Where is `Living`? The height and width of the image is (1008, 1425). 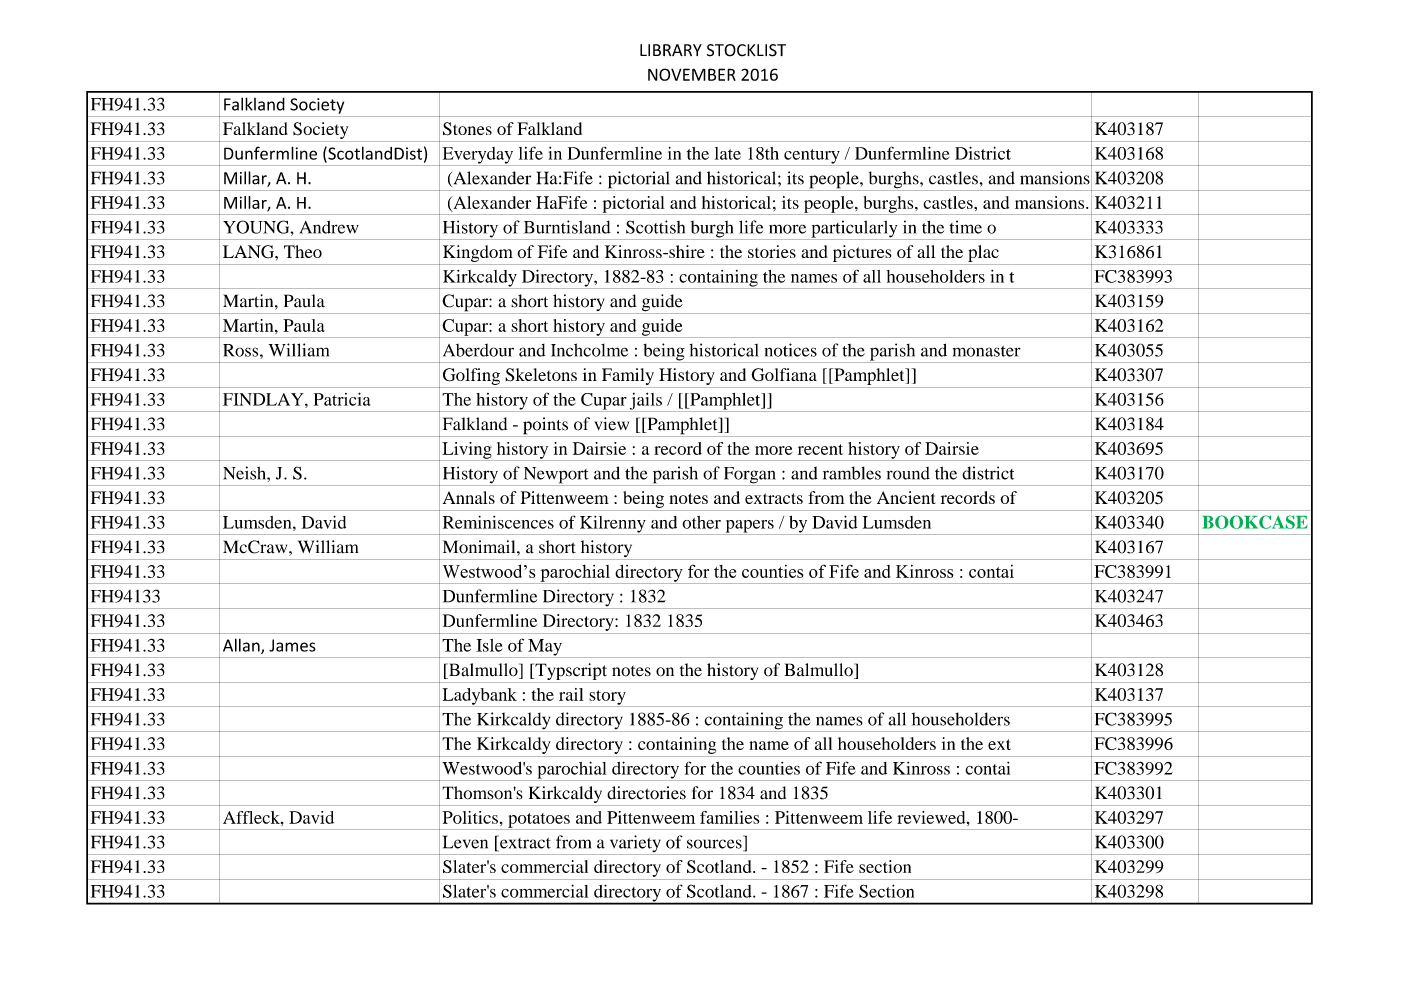
Living is located at coordinates (467, 451).
